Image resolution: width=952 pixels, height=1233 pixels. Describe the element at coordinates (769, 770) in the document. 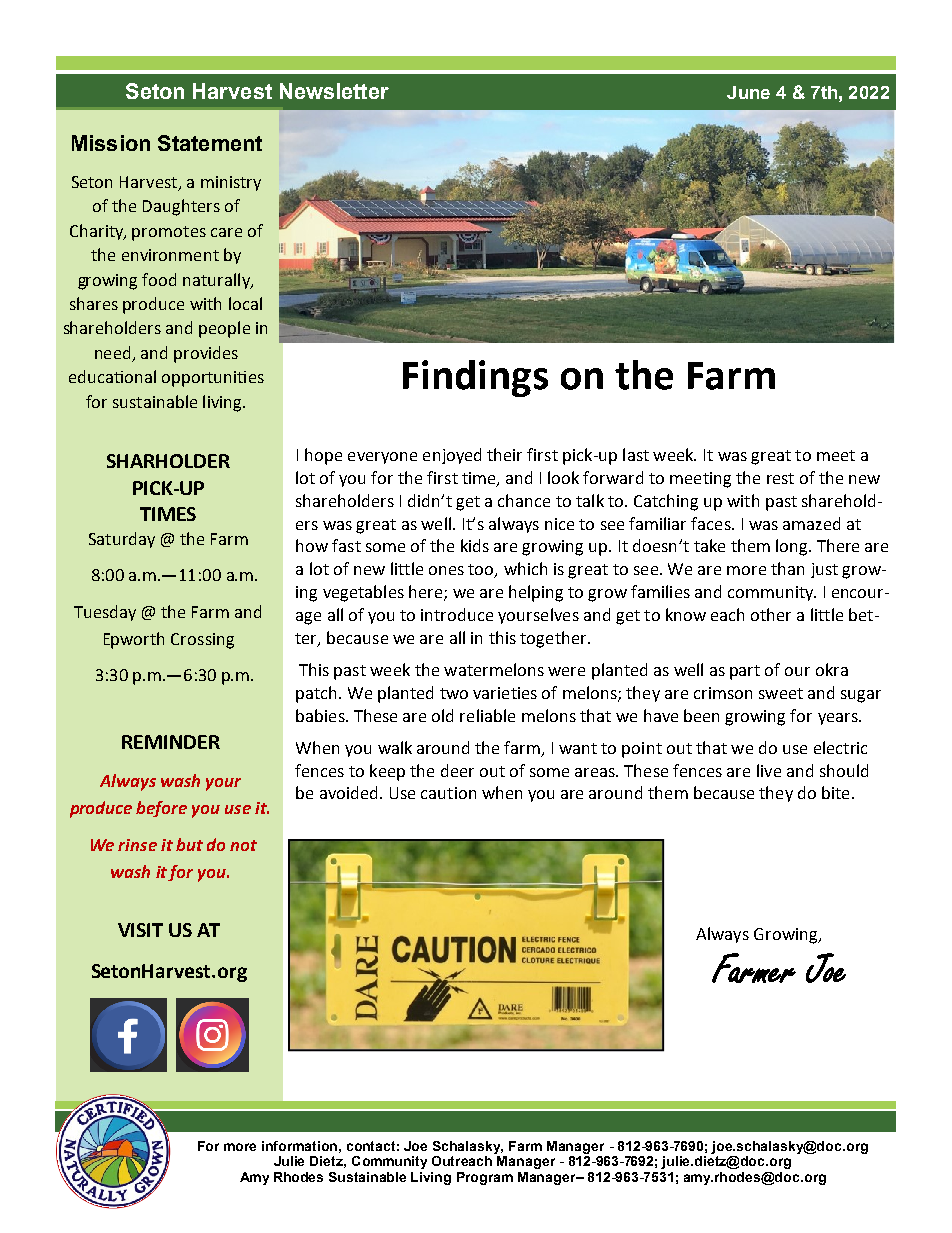

I see `live` at that location.
